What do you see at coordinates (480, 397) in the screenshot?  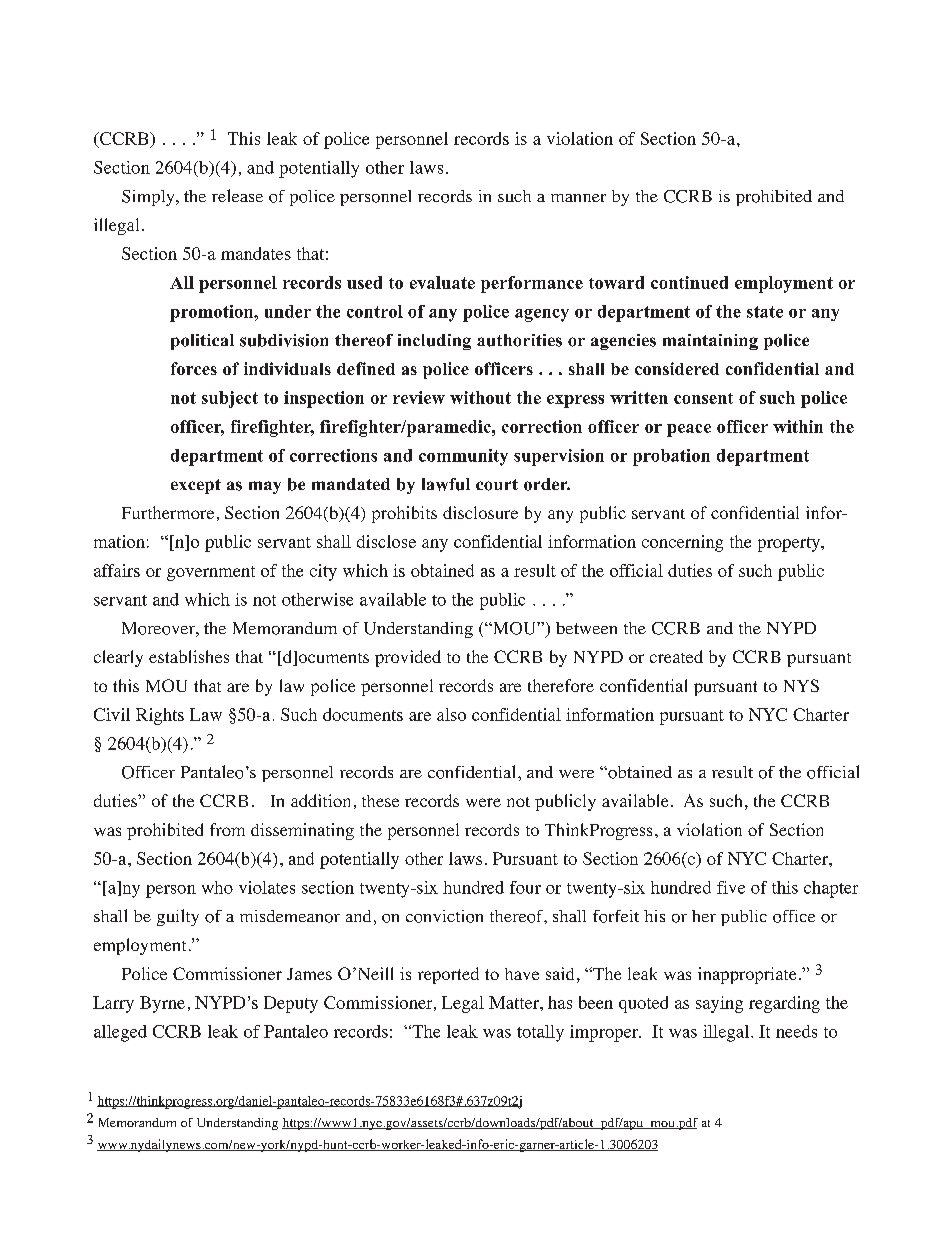 I see `without` at bounding box center [480, 397].
